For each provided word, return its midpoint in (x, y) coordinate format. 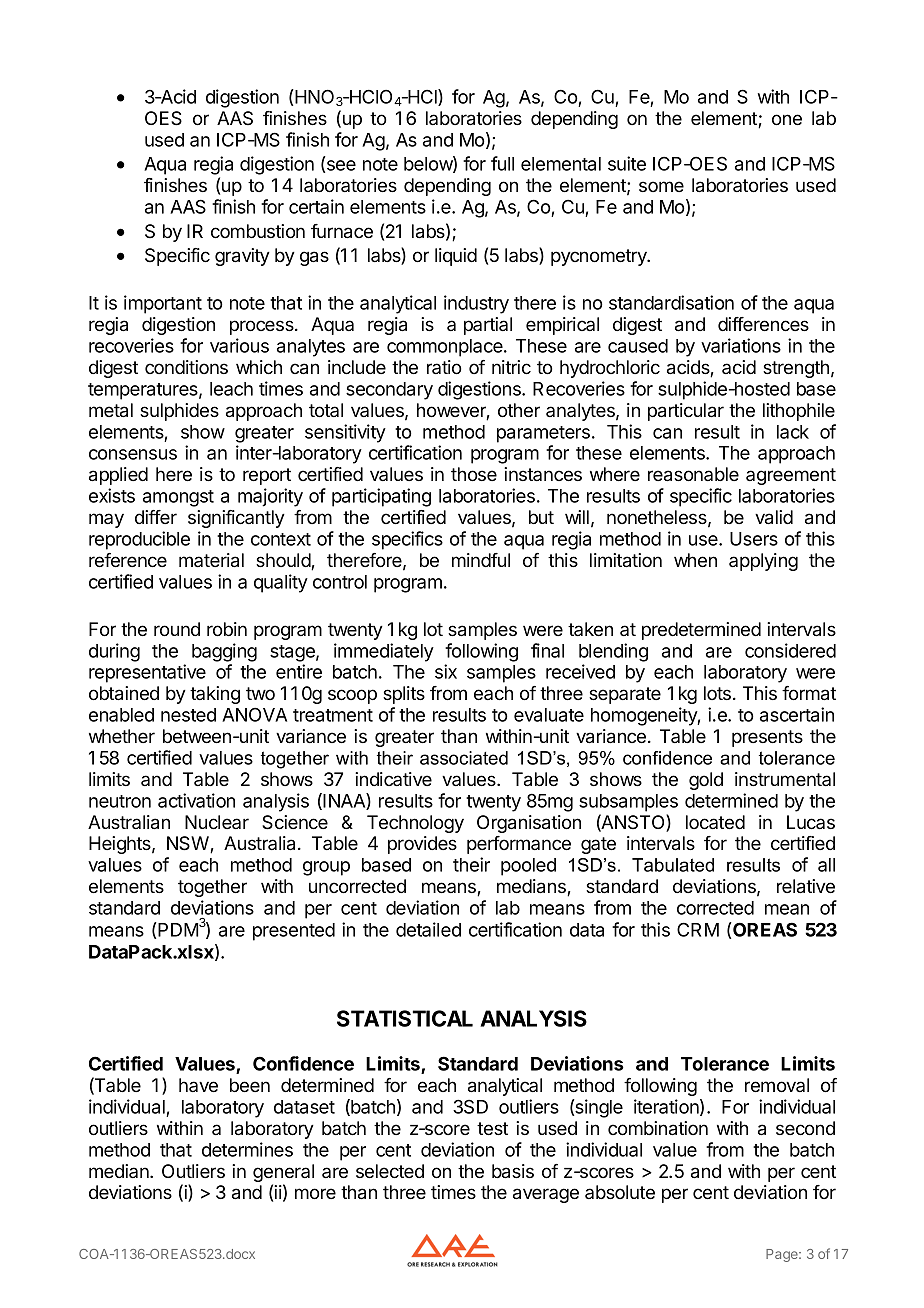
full (502, 163)
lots (717, 693)
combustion (258, 231)
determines (247, 1149)
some (661, 186)
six (446, 671)
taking (215, 695)
